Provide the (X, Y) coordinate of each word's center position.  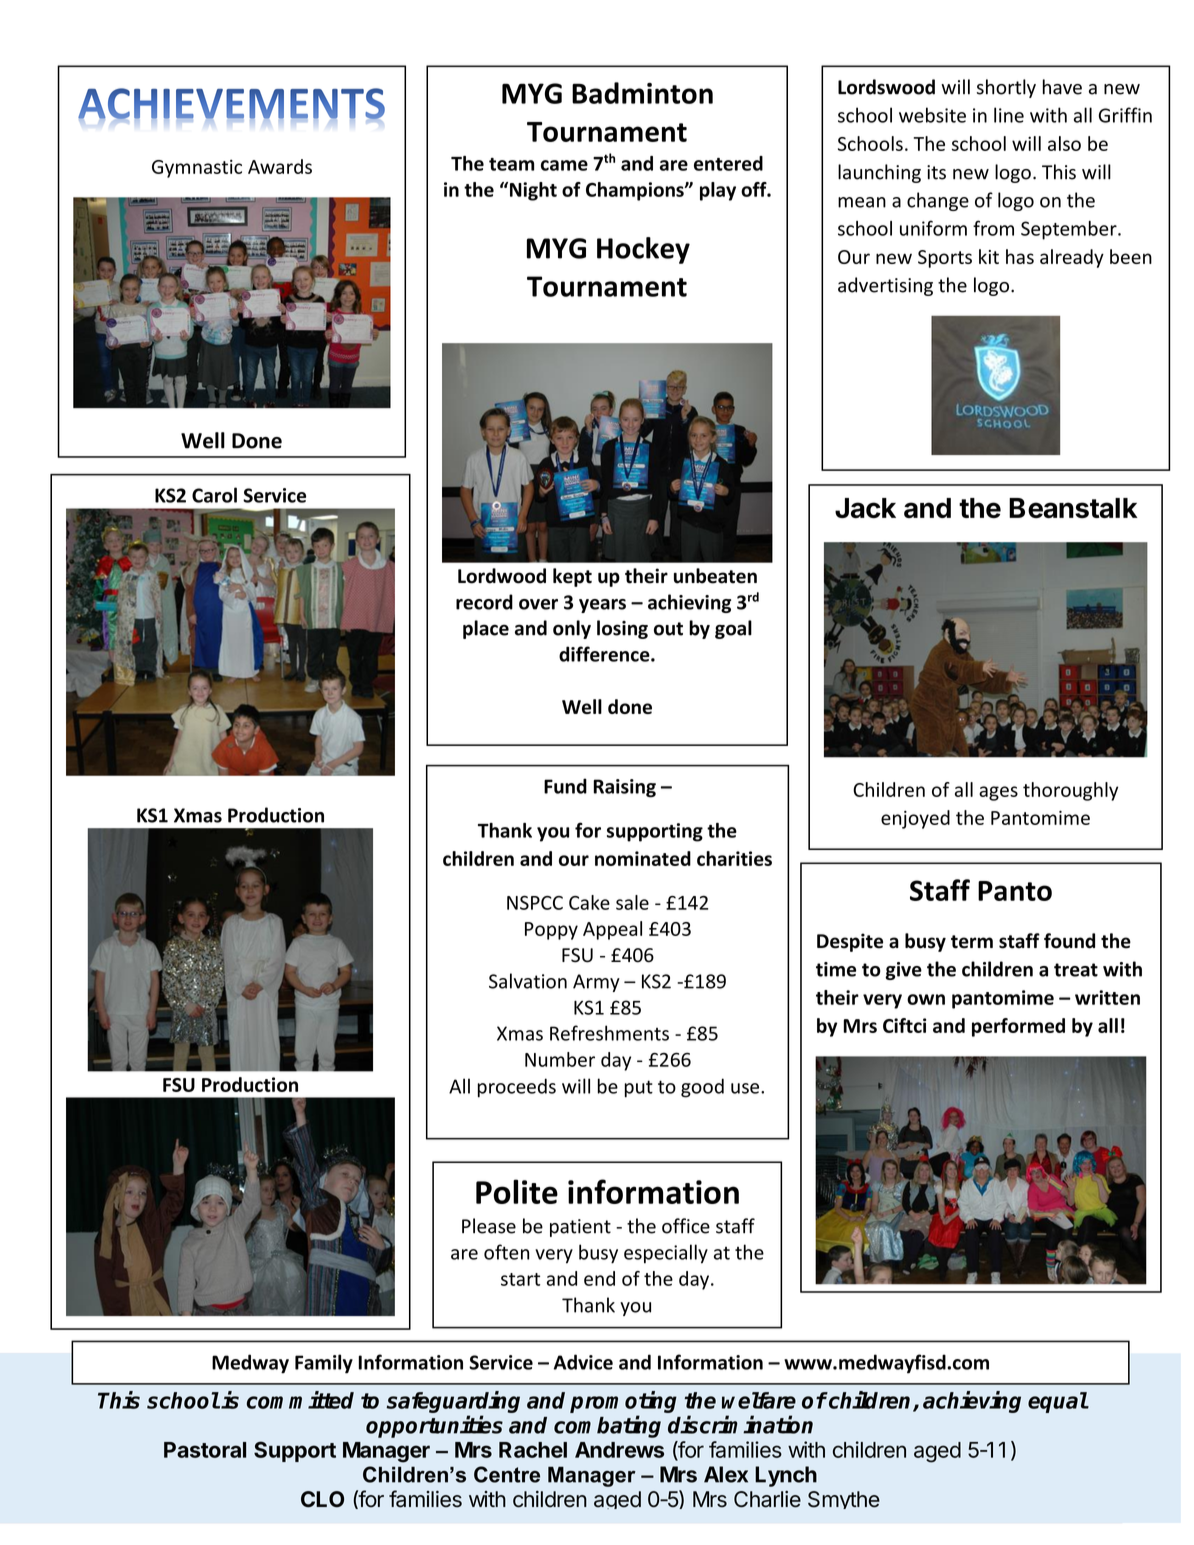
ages (998, 793)
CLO (322, 1499)
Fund (565, 786)
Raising (625, 788)
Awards (280, 166)
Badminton (642, 93)
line (1009, 115)
